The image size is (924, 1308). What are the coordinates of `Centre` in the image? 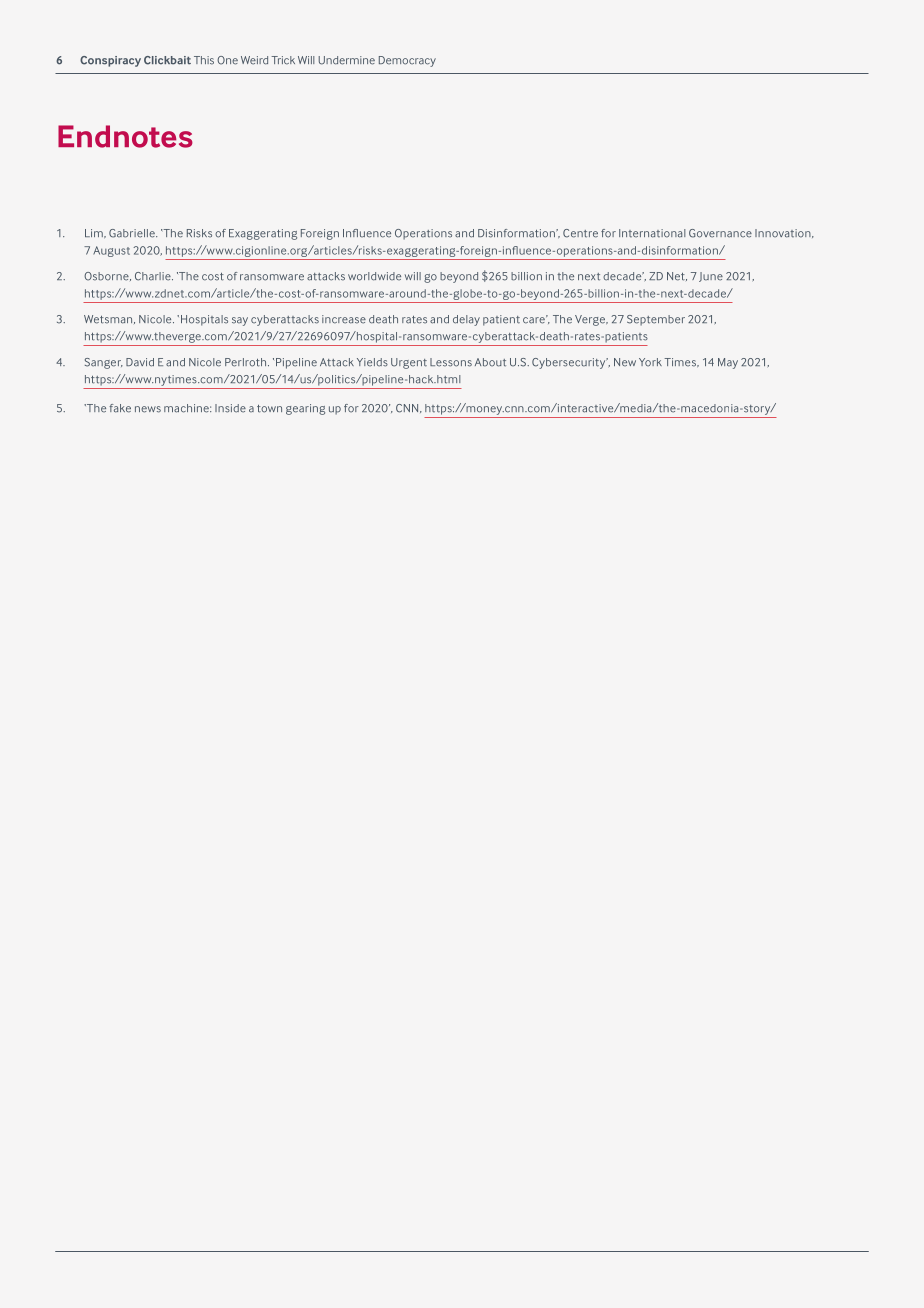 It's located at (580, 233).
